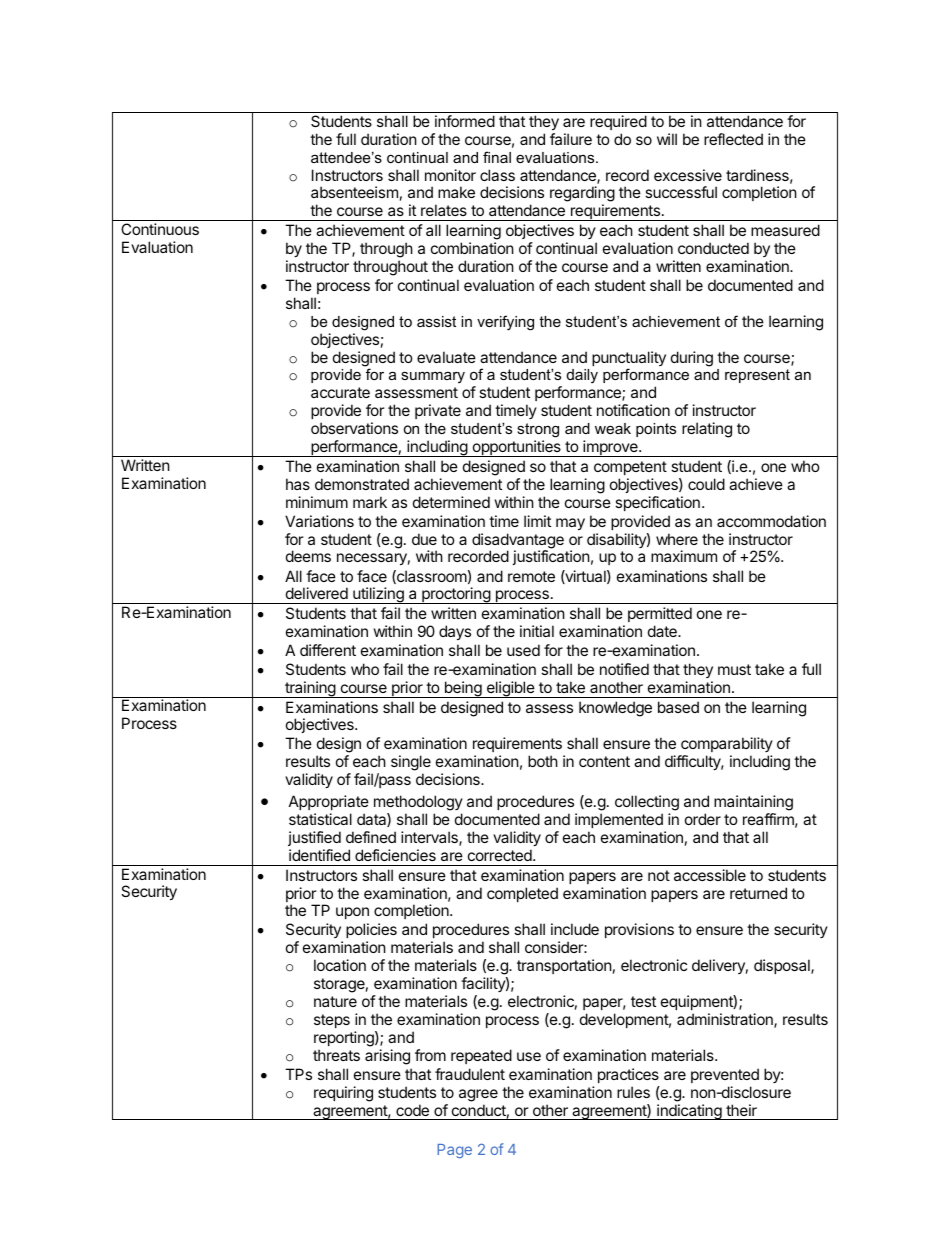  Describe the element at coordinates (733, 139) in the image. I see `reflected` at that location.
